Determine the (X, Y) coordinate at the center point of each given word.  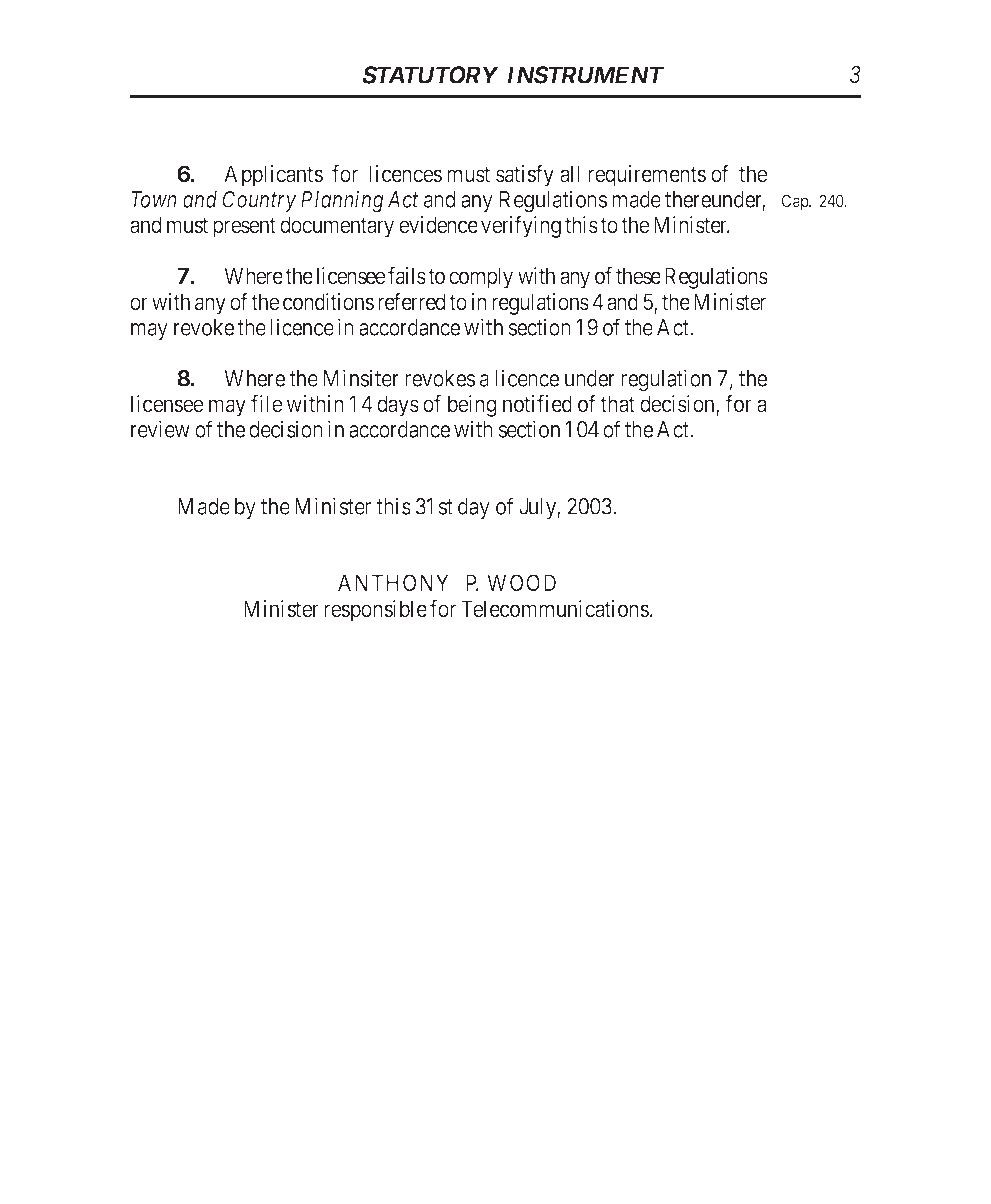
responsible (375, 611)
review (160, 429)
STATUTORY (430, 75)
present (244, 228)
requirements (647, 176)
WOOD (521, 582)
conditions (328, 302)
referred (411, 302)
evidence (438, 225)
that (617, 404)
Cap (796, 202)
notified (537, 404)
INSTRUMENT (585, 75)
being (472, 406)
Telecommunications (555, 609)
